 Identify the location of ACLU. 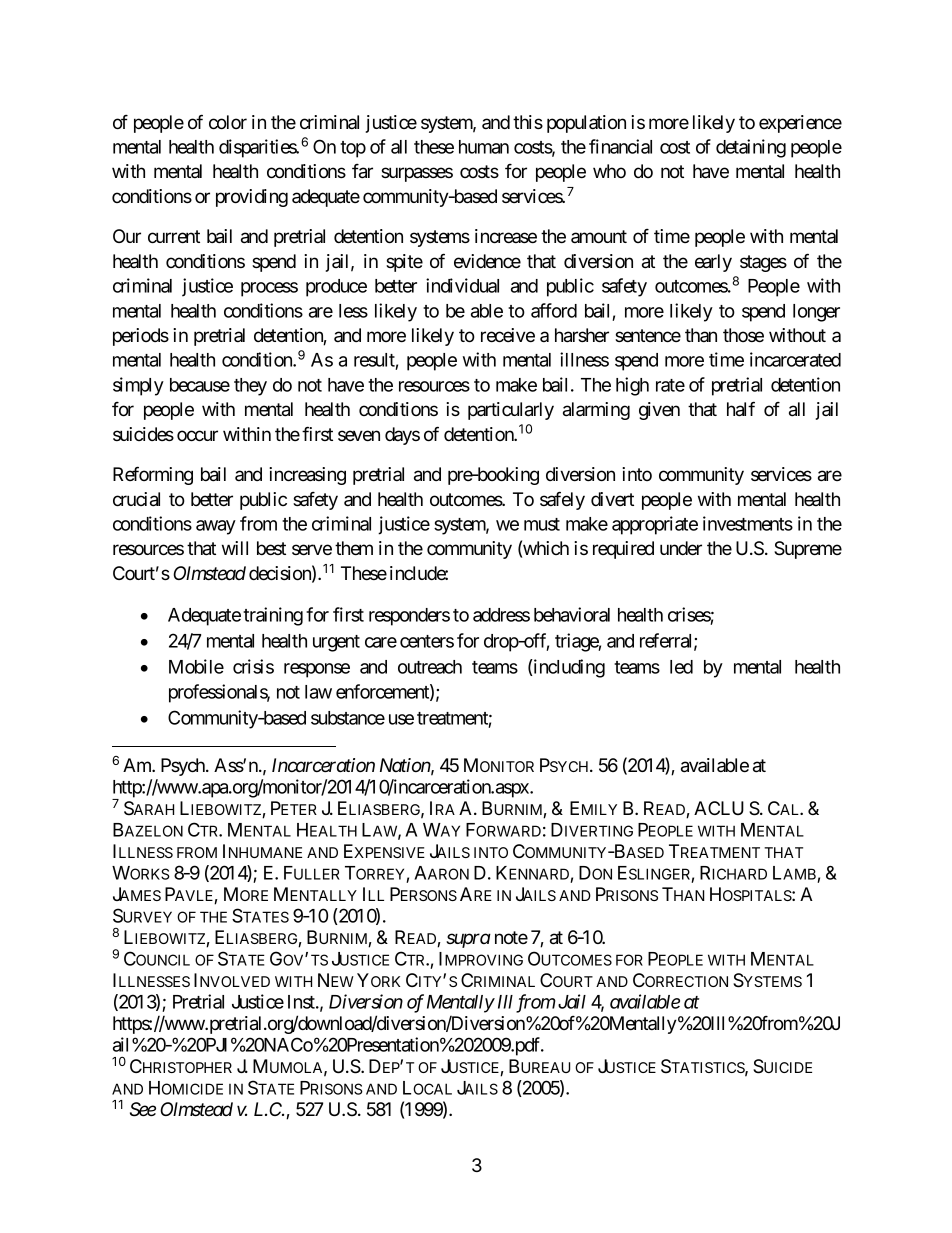
(719, 808).
